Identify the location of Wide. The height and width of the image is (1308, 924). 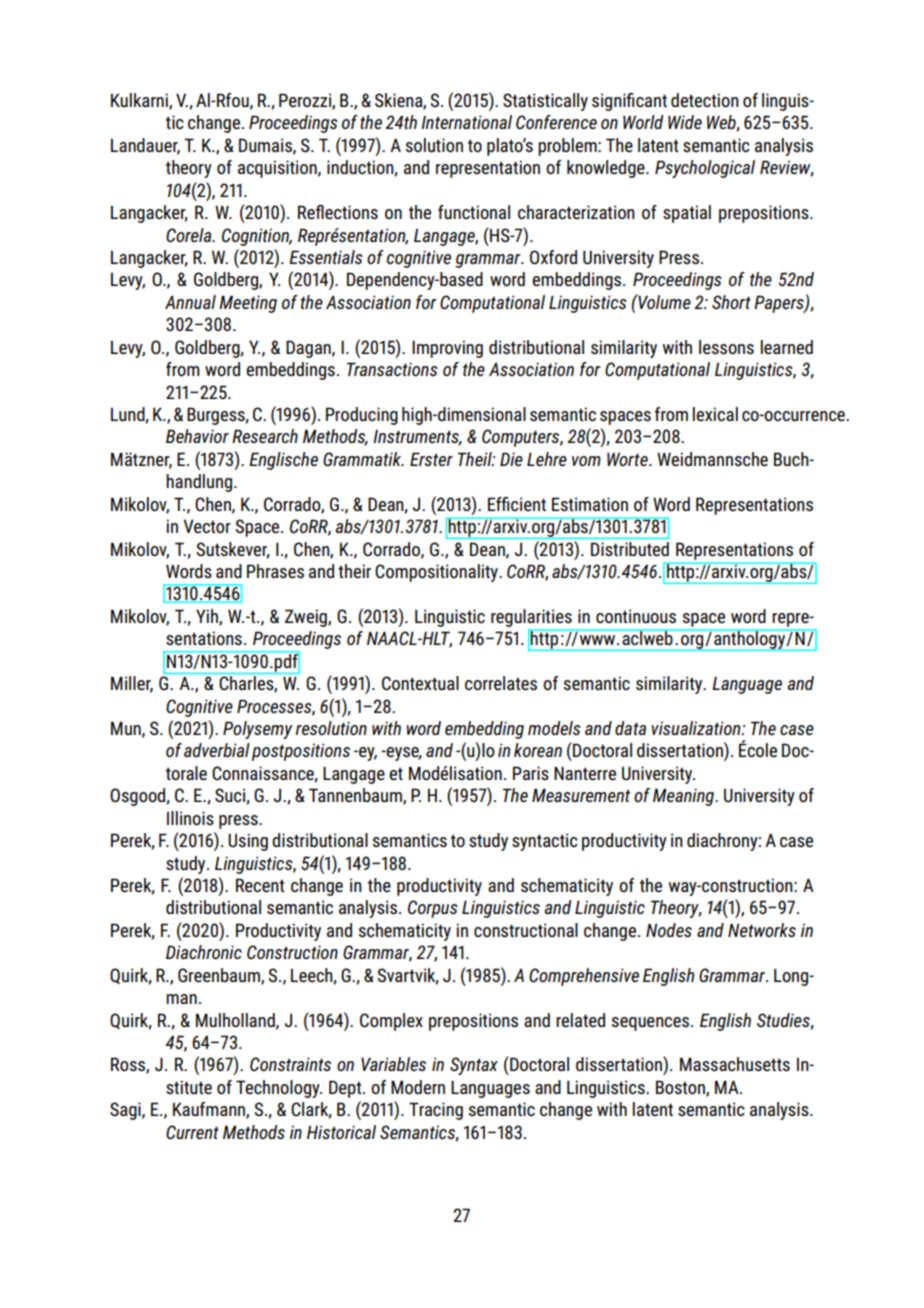
(685, 122).
